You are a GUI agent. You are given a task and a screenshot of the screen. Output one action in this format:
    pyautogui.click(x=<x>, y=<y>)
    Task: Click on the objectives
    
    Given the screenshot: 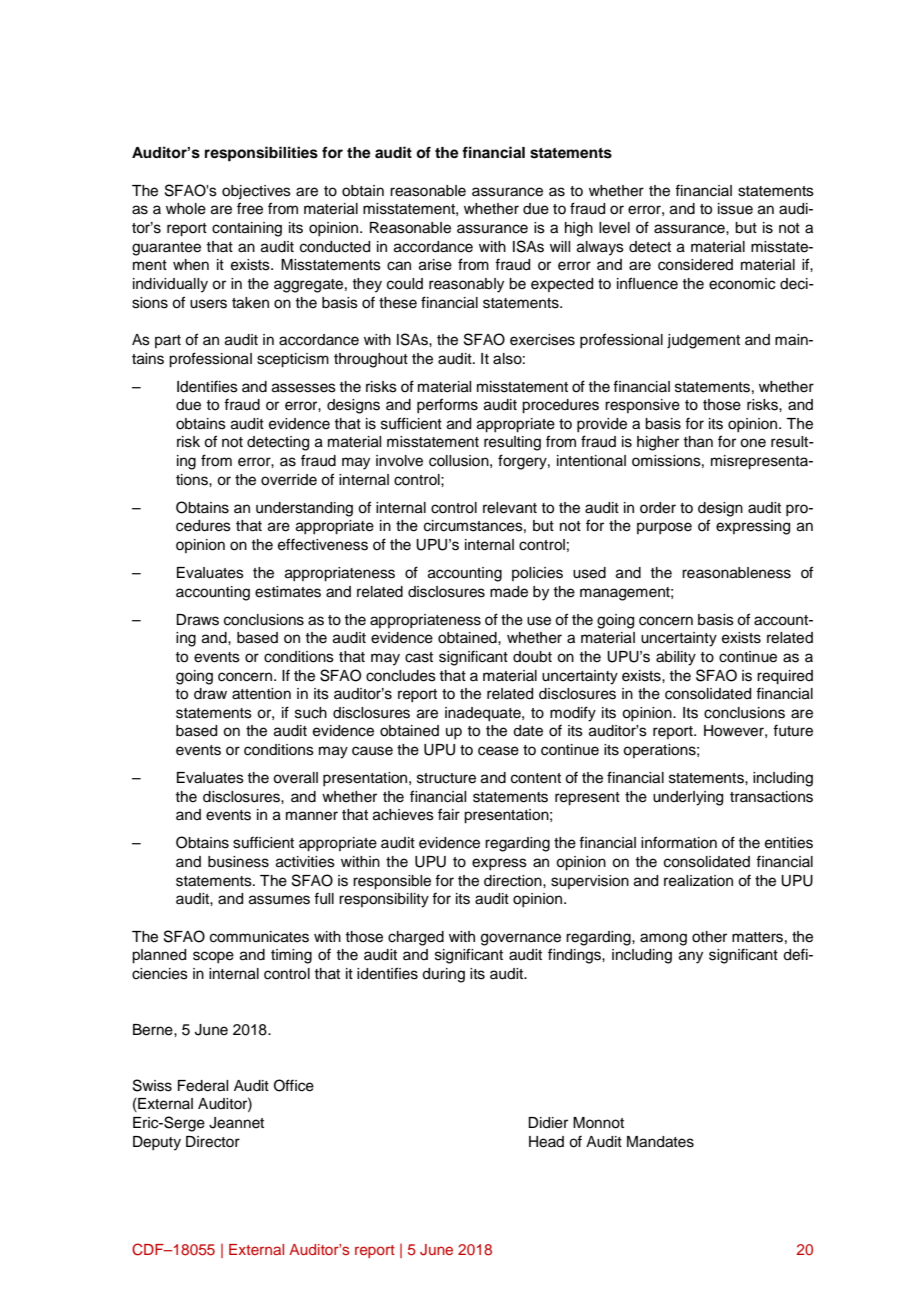 What is the action you would take?
    pyautogui.click(x=256, y=192)
